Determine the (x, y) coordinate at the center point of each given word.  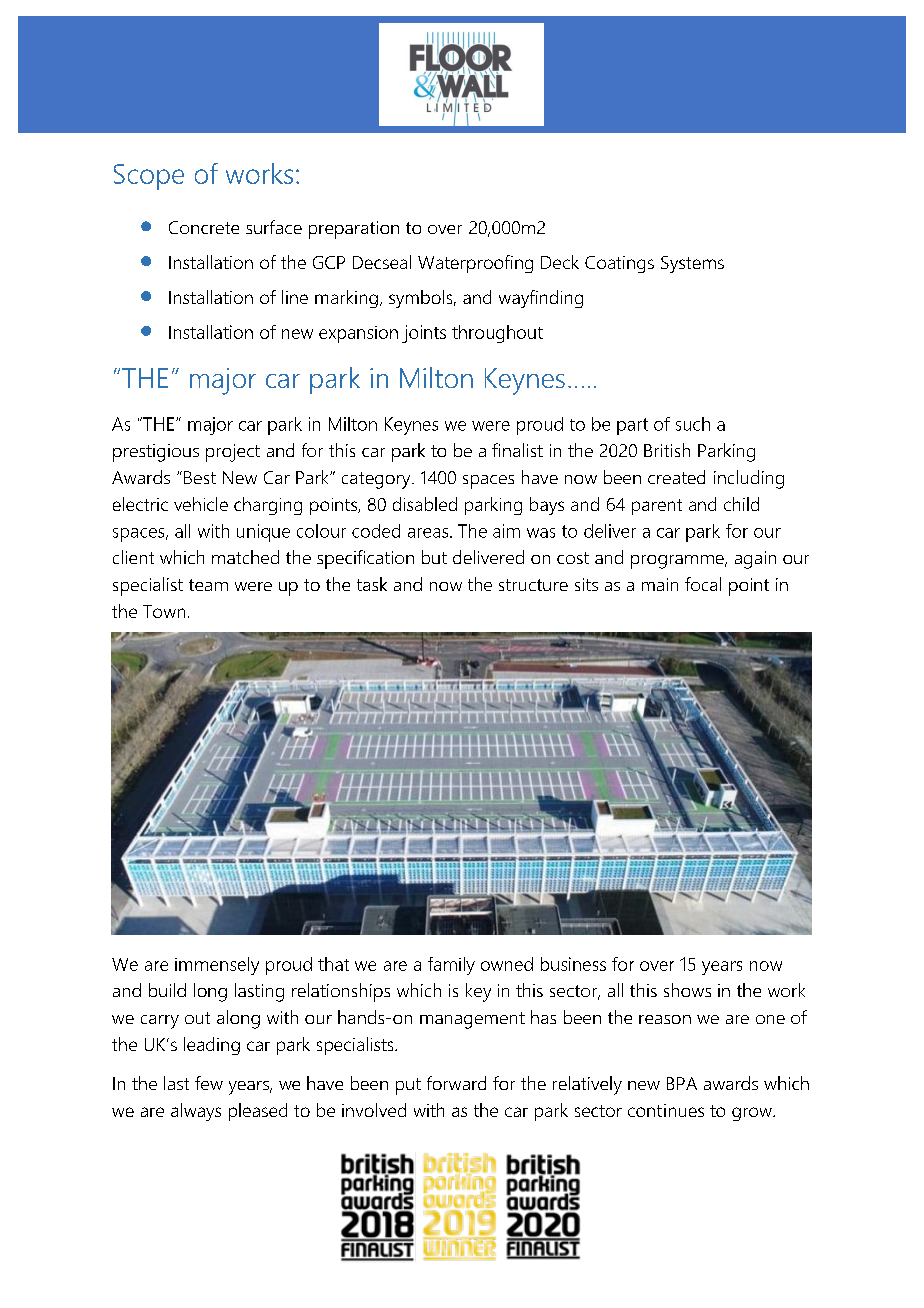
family (451, 966)
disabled (425, 504)
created (676, 477)
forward (456, 1083)
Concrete (204, 227)
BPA (682, 1083)
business (573, 964)
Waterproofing (475, 264)
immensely (217, 966)
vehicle (201, 504)
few (209, 1083)
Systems (692, 264)
